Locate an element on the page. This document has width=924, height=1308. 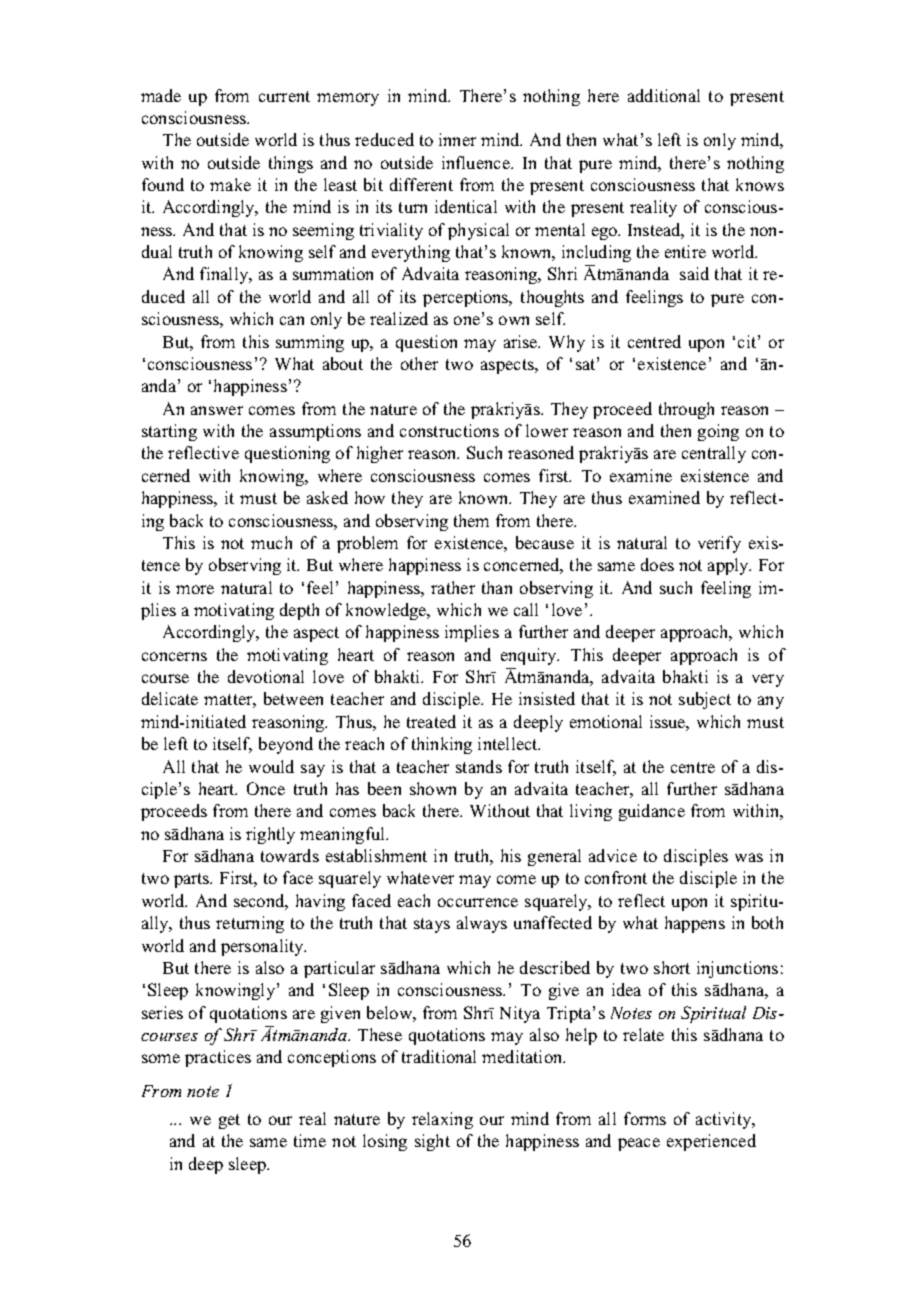
additional is located at coordinates (664, 95).
